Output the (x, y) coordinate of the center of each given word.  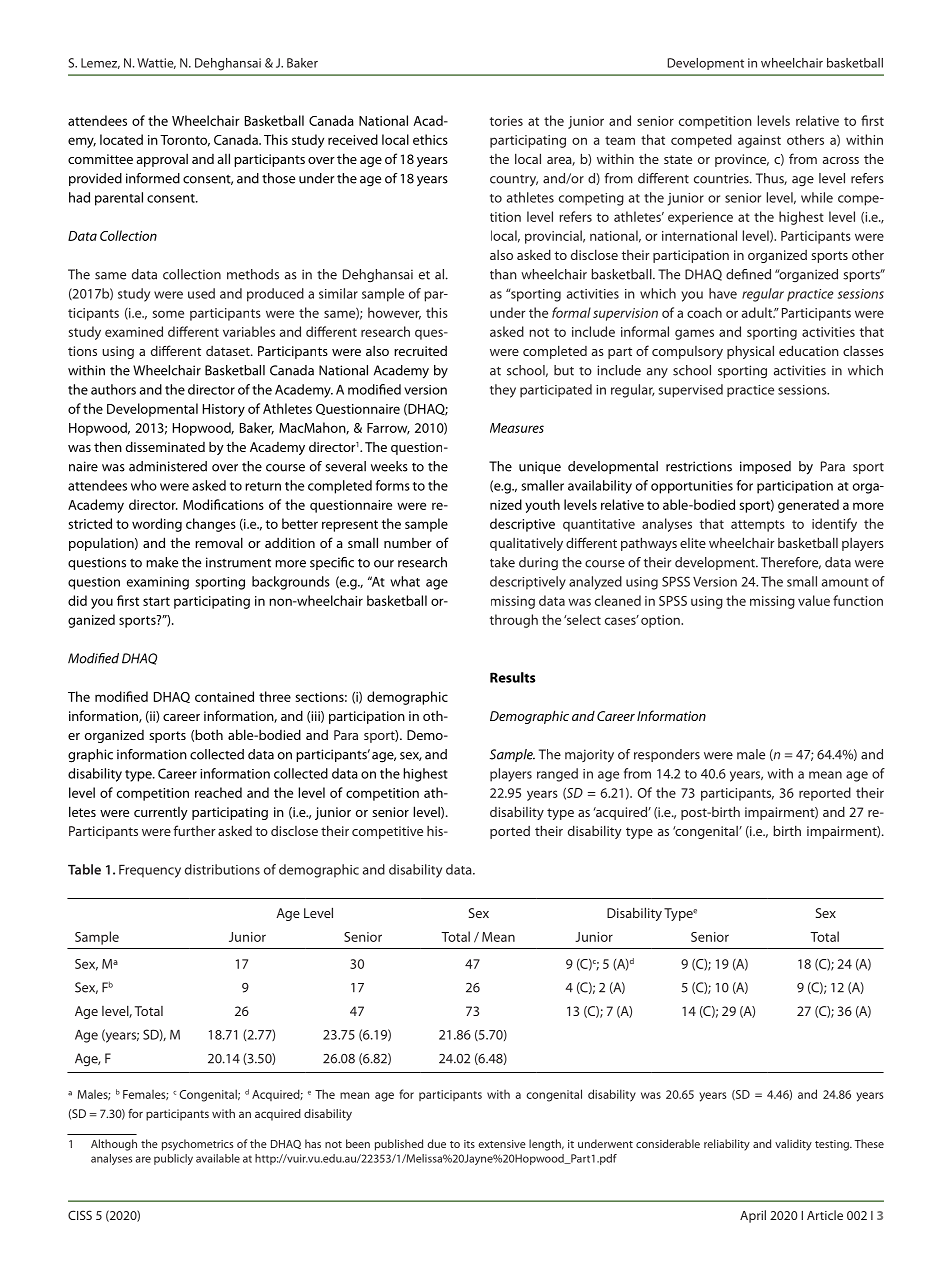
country (514, 181)
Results (513, 677)
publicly (173, 1159)
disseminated (165, 446)
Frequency (150, 871)
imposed (765, 467)
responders (667, 755)
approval (162, 160)
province (742, 160)
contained (224, 696)
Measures (517, 428)
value (814, 600)
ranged (557, 775)
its (469, 1144)
